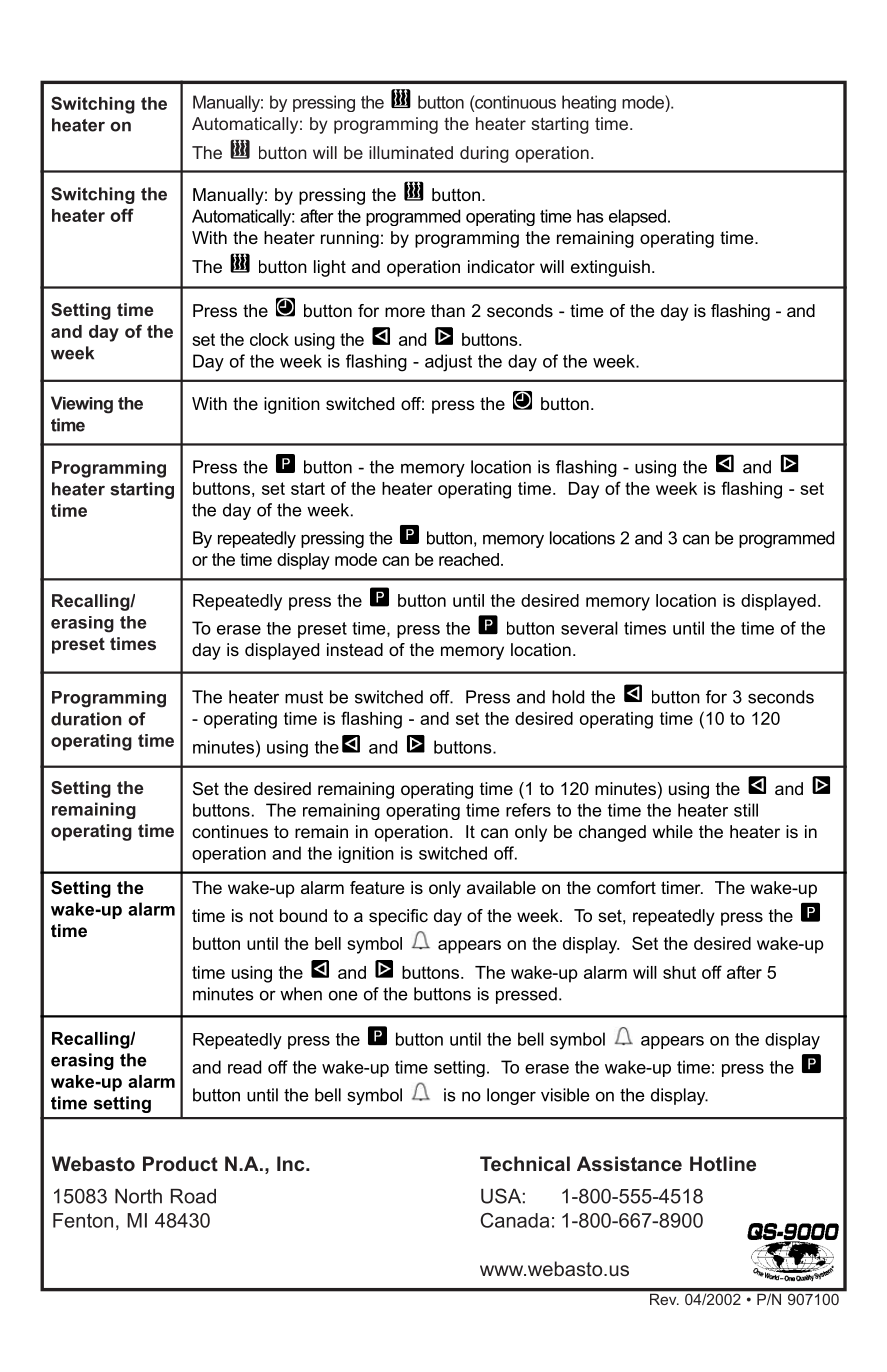  Describe the element at coordinates (411, 152) in the page. I see `illuminated` at that location.
